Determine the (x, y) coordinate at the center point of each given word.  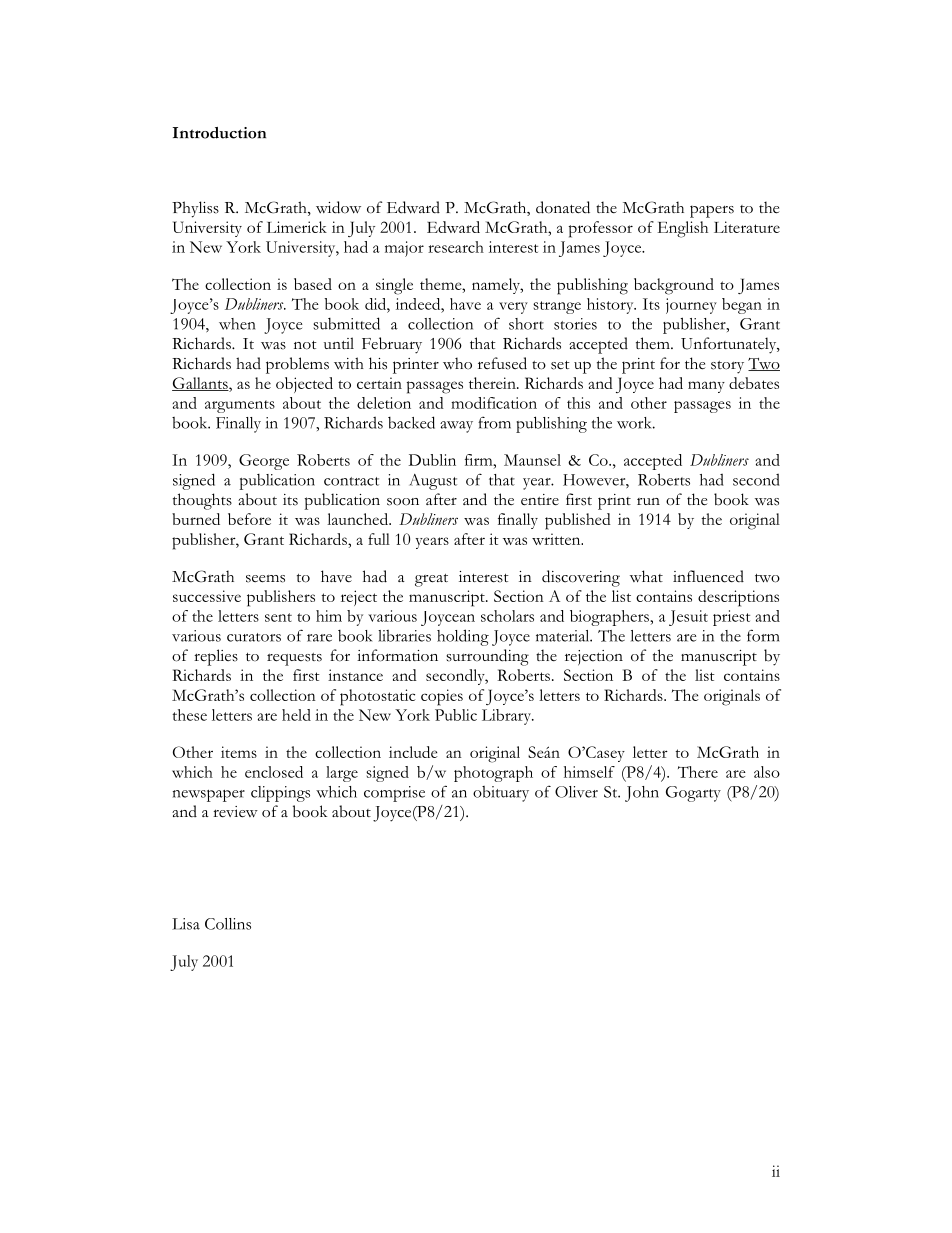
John (642, 794)
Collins (228, 924)
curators (254, 637)
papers (712, 211)
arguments (240, 406)
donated (563, 207)
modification (494, 403)
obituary (501, 794)
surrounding (487, 657)
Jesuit (688, 618)
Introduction (219, 133)
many (706, 387)
